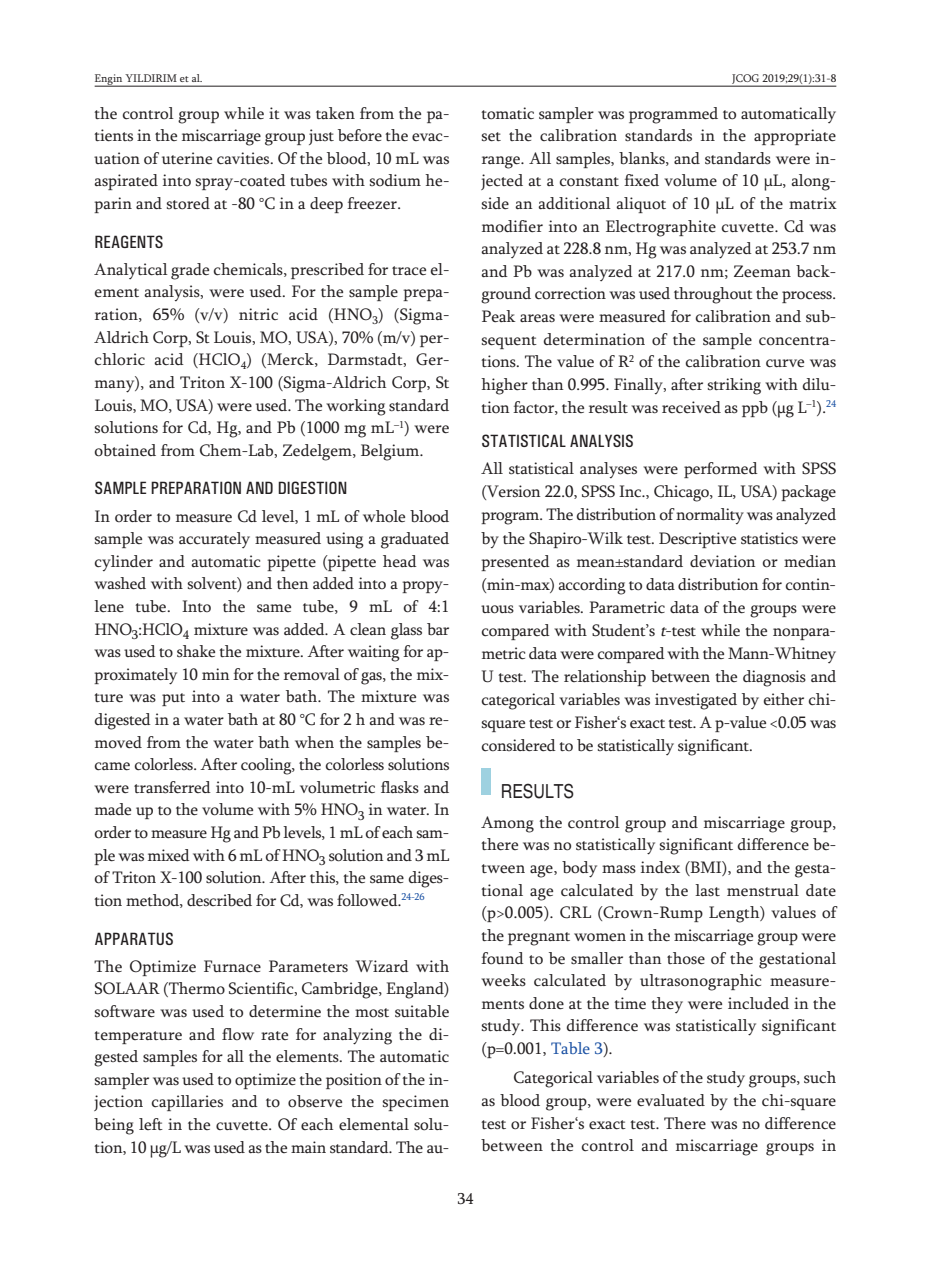 The width and height of the page is (931, 1288). I want to click on performed, so click(721, 470).
